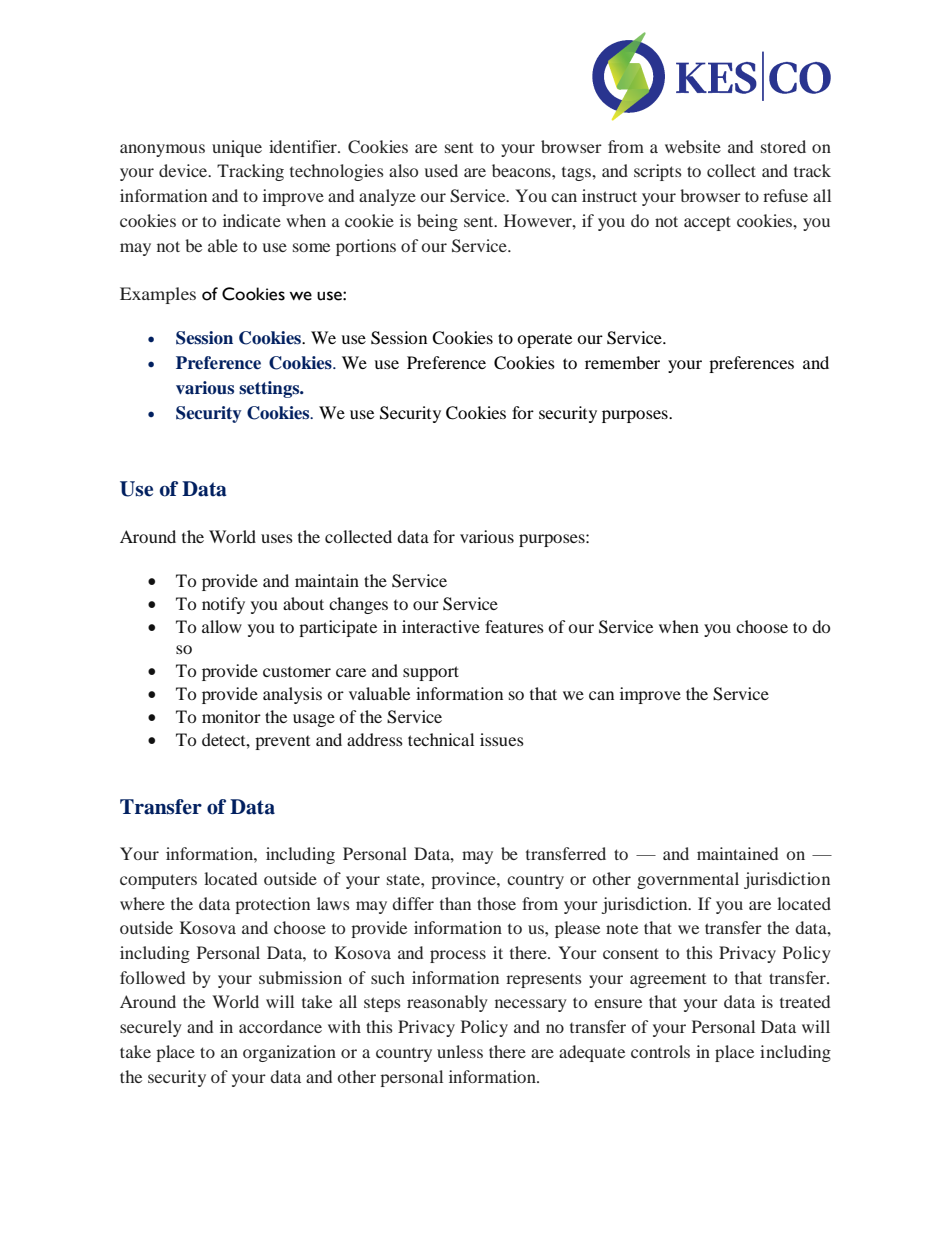 The height and width of the screenshot is (1233, 952). What do you see at coordinates (693, 146) in the screenshot?
I see `website` at bounding box center [693, 146].
